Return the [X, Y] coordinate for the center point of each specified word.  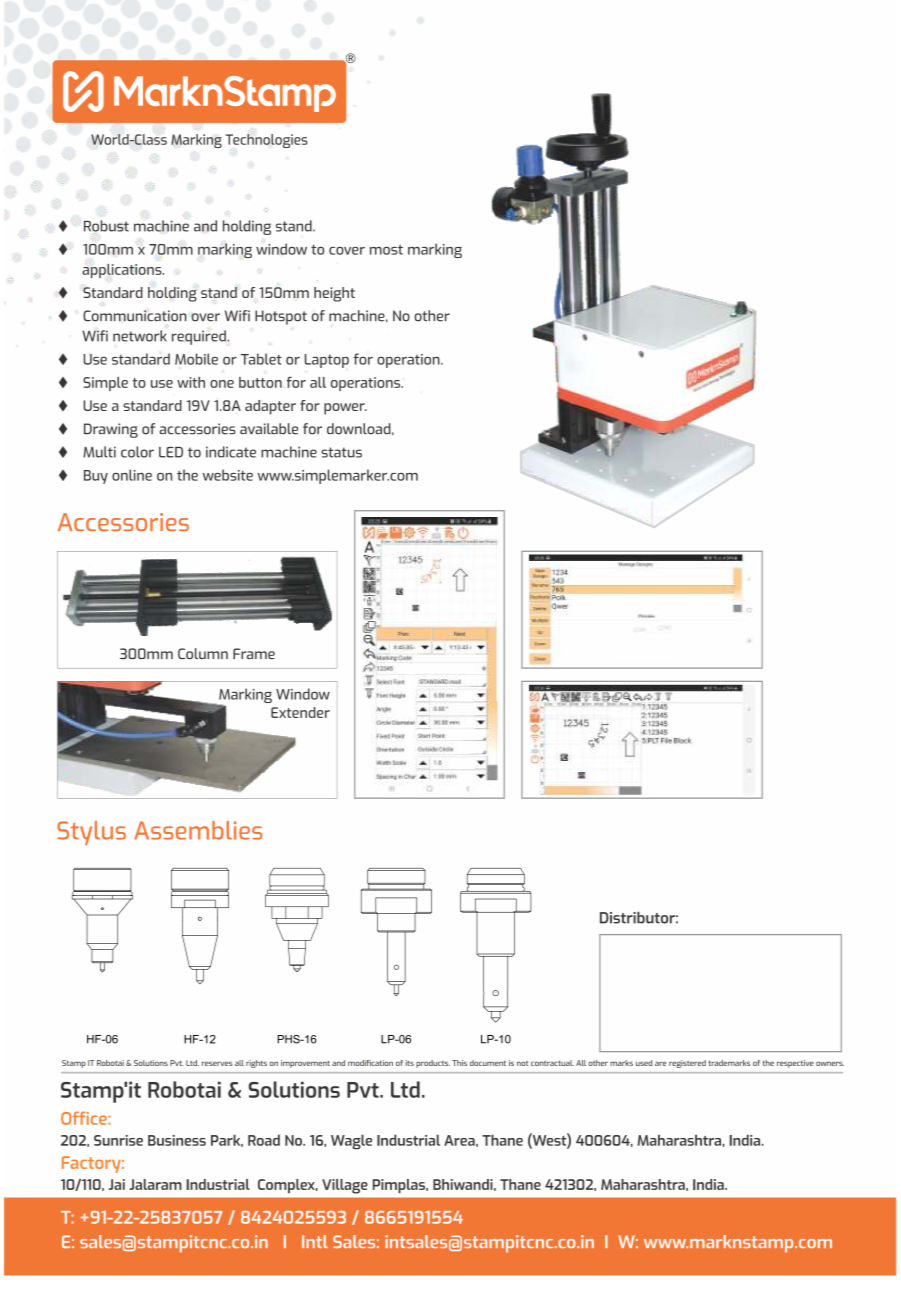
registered [687, 1064]
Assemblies [198, 830]
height [334, 294]
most [386, 250]
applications [123, 271]
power [345, 409]
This [459, 1063]
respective [795, 1064]
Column [203, 653]
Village [345, 1186]
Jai [117, 1184]
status [341, 452]
